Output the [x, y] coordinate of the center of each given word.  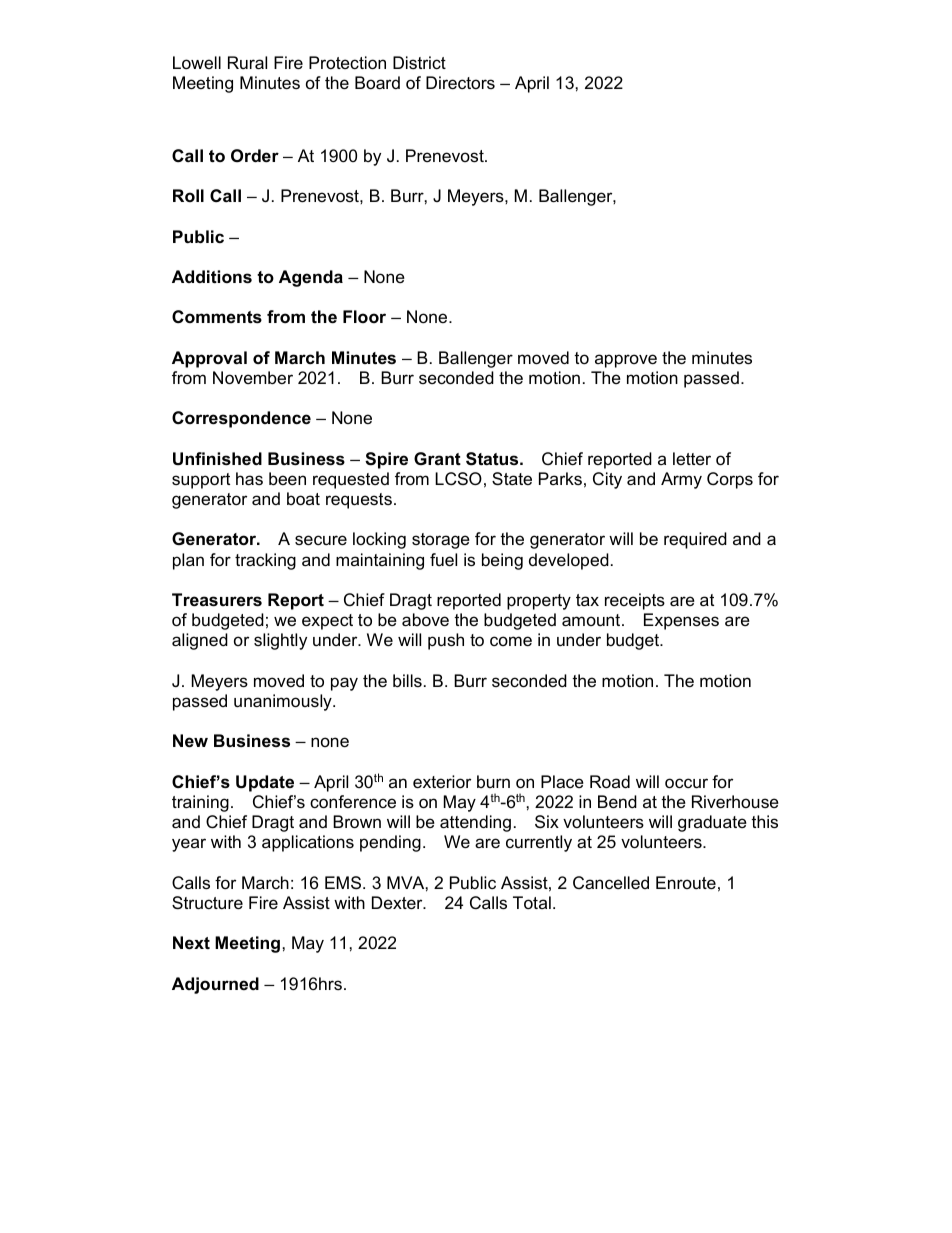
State [512, 478]
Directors [460, 83]
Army [681, 480]
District [419, 62]
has [249, 479]
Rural [247, 63]
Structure [207, 903]
